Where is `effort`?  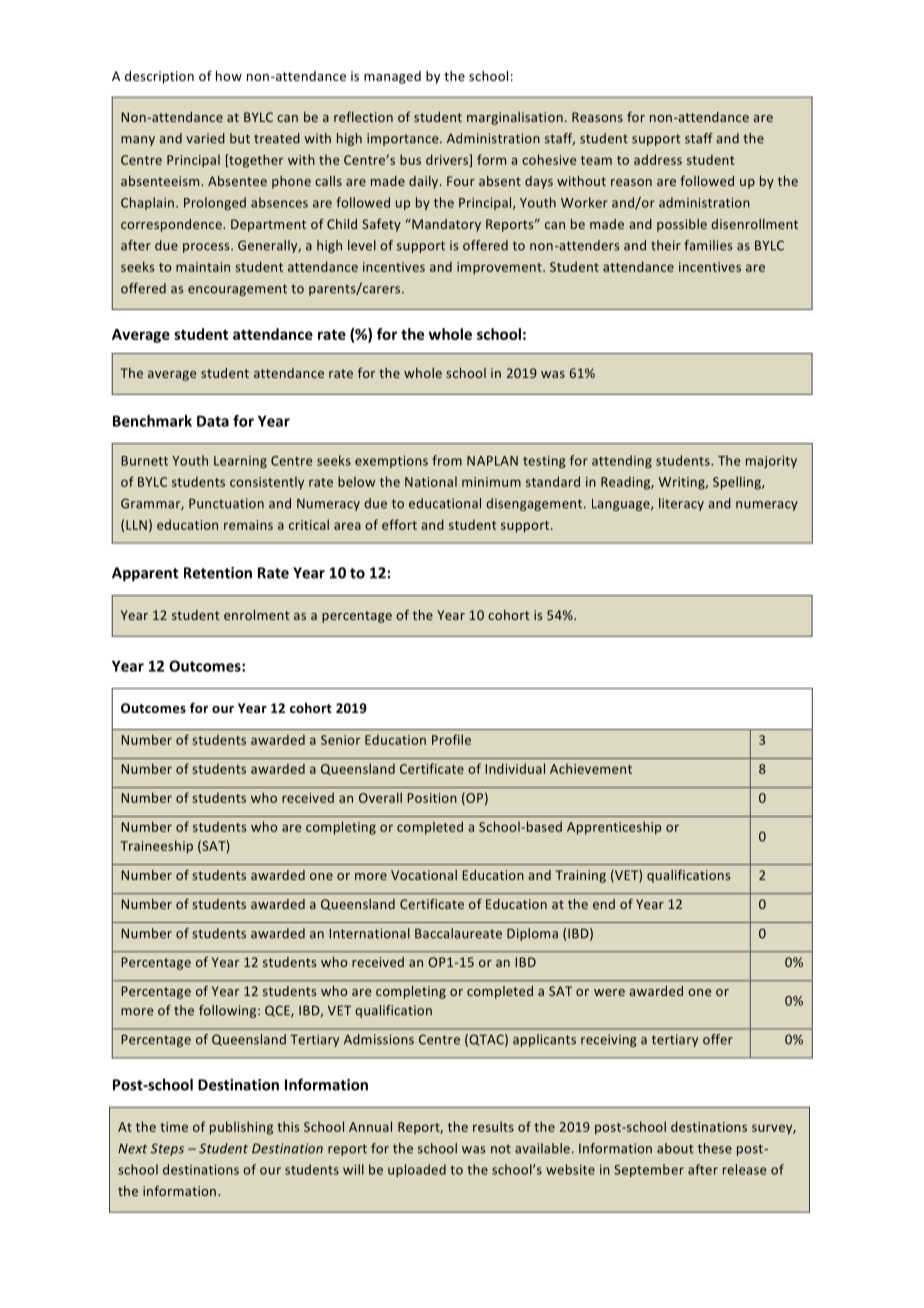 effort is located at coordinates (399, 524).
